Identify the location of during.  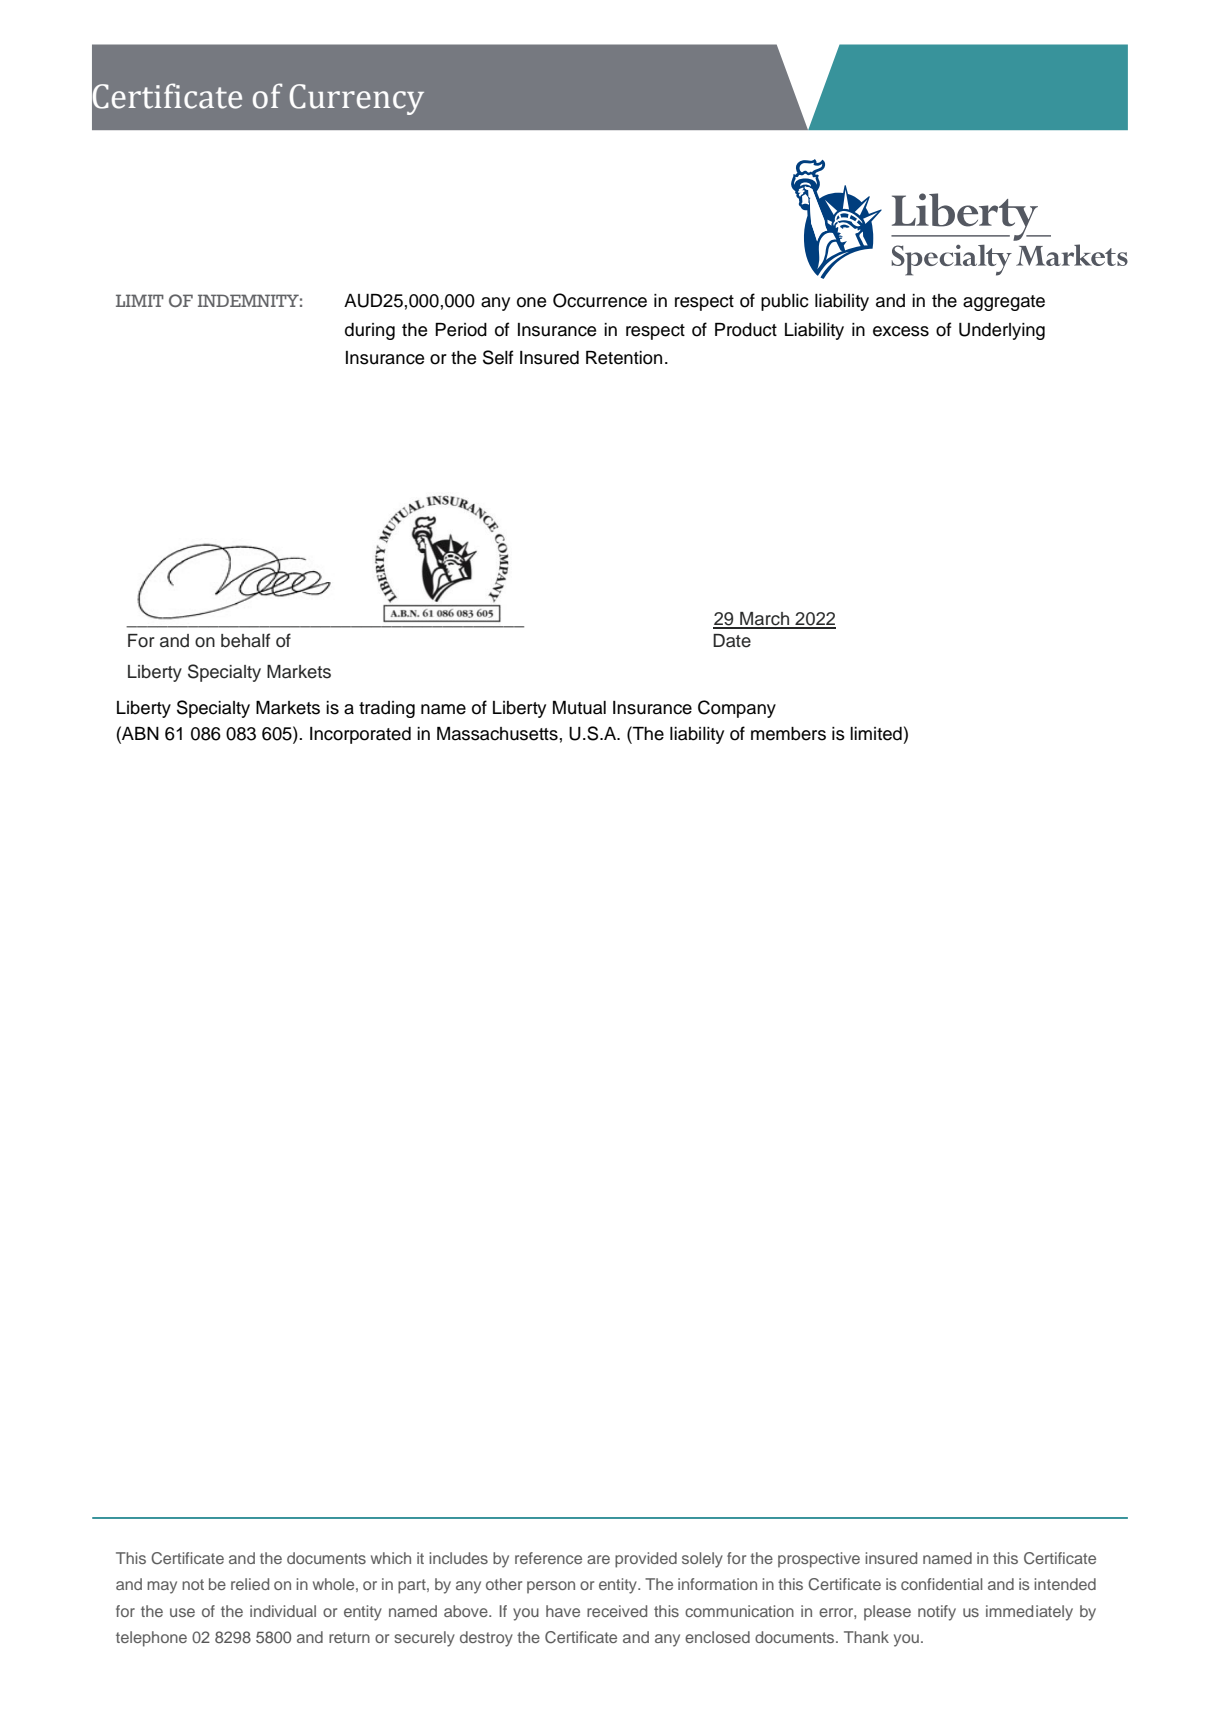
(370, 331).
